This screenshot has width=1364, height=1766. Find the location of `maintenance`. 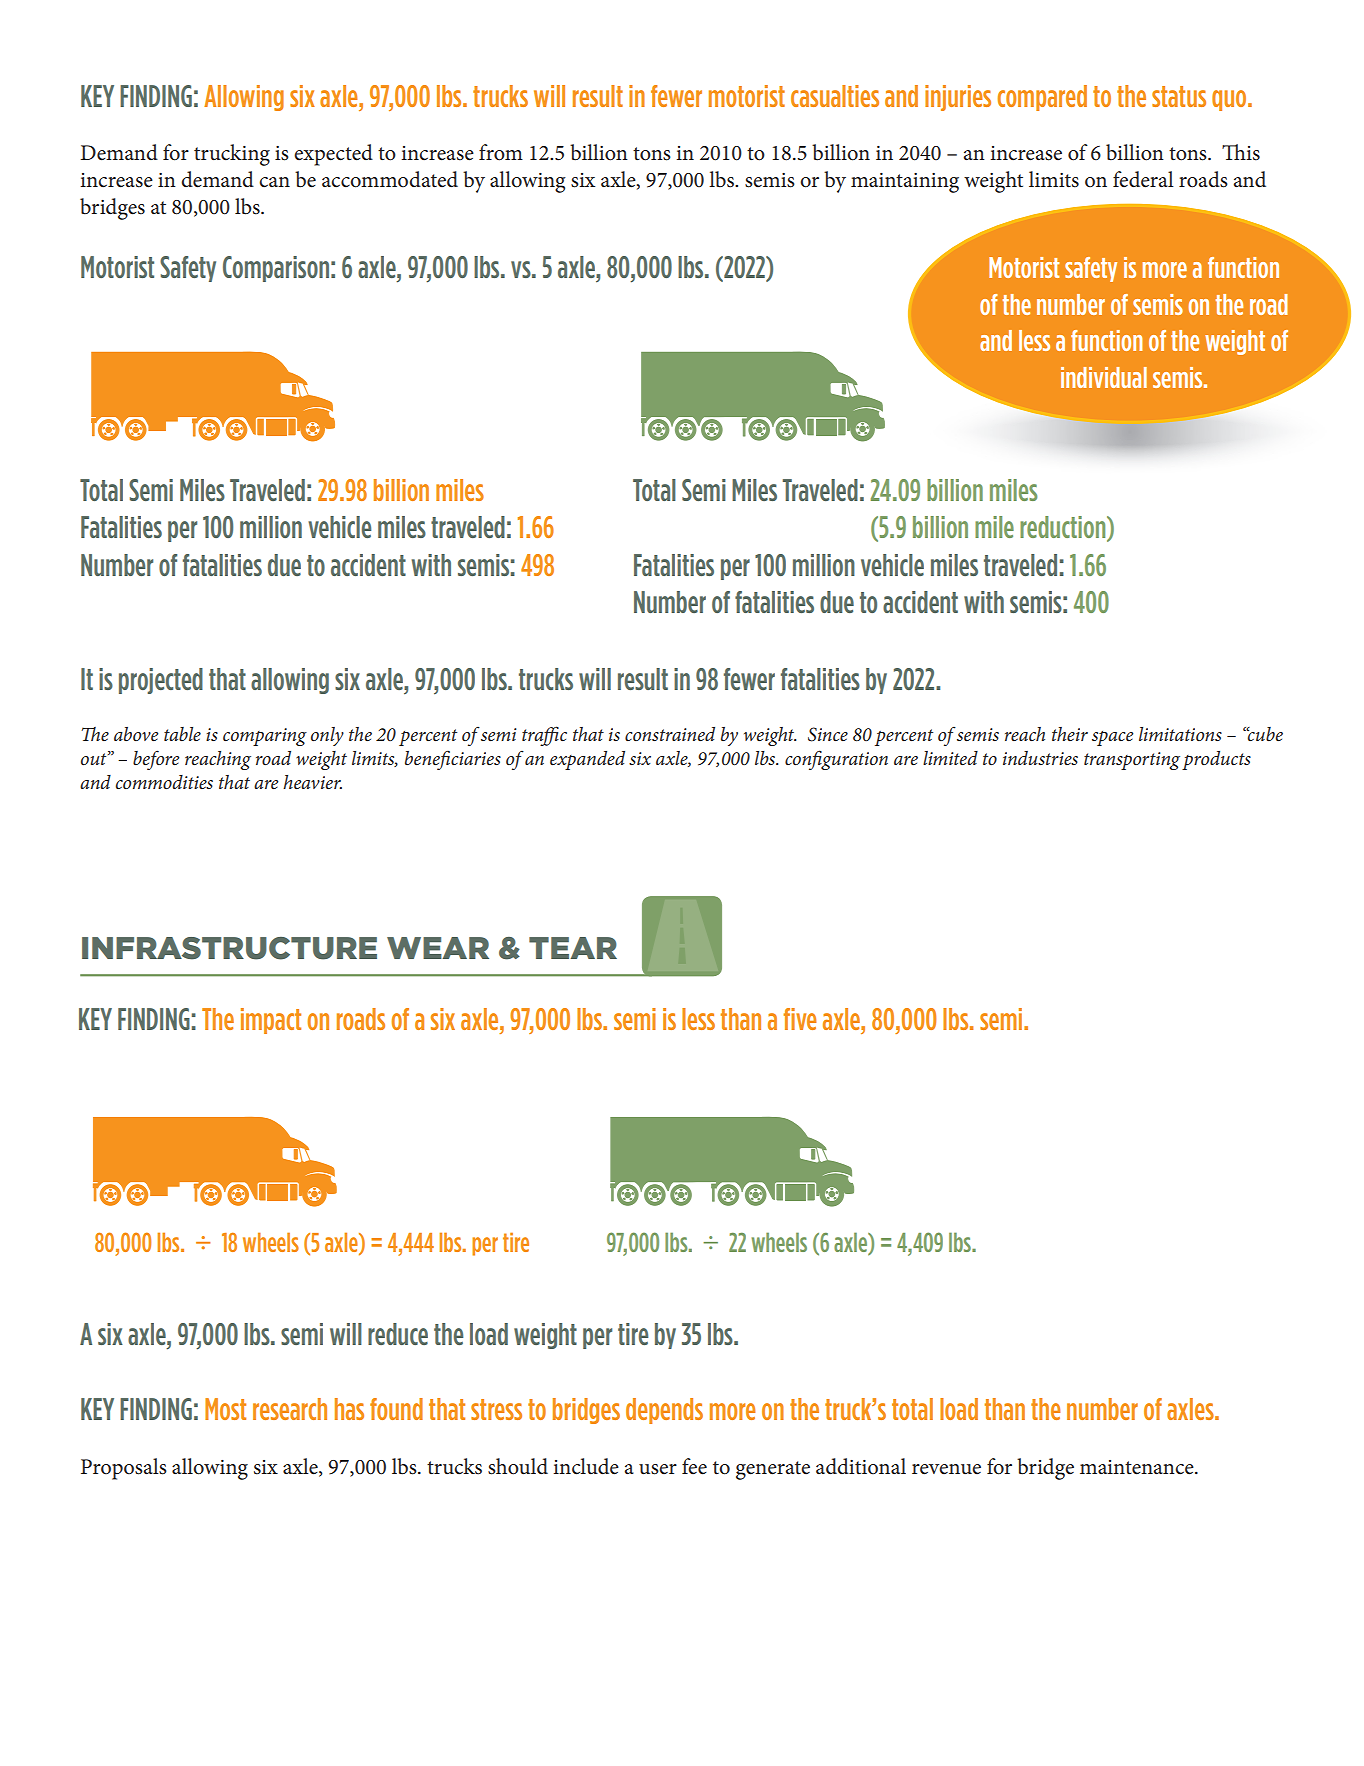

maintenance is located at coordinates (1138, 1467).
